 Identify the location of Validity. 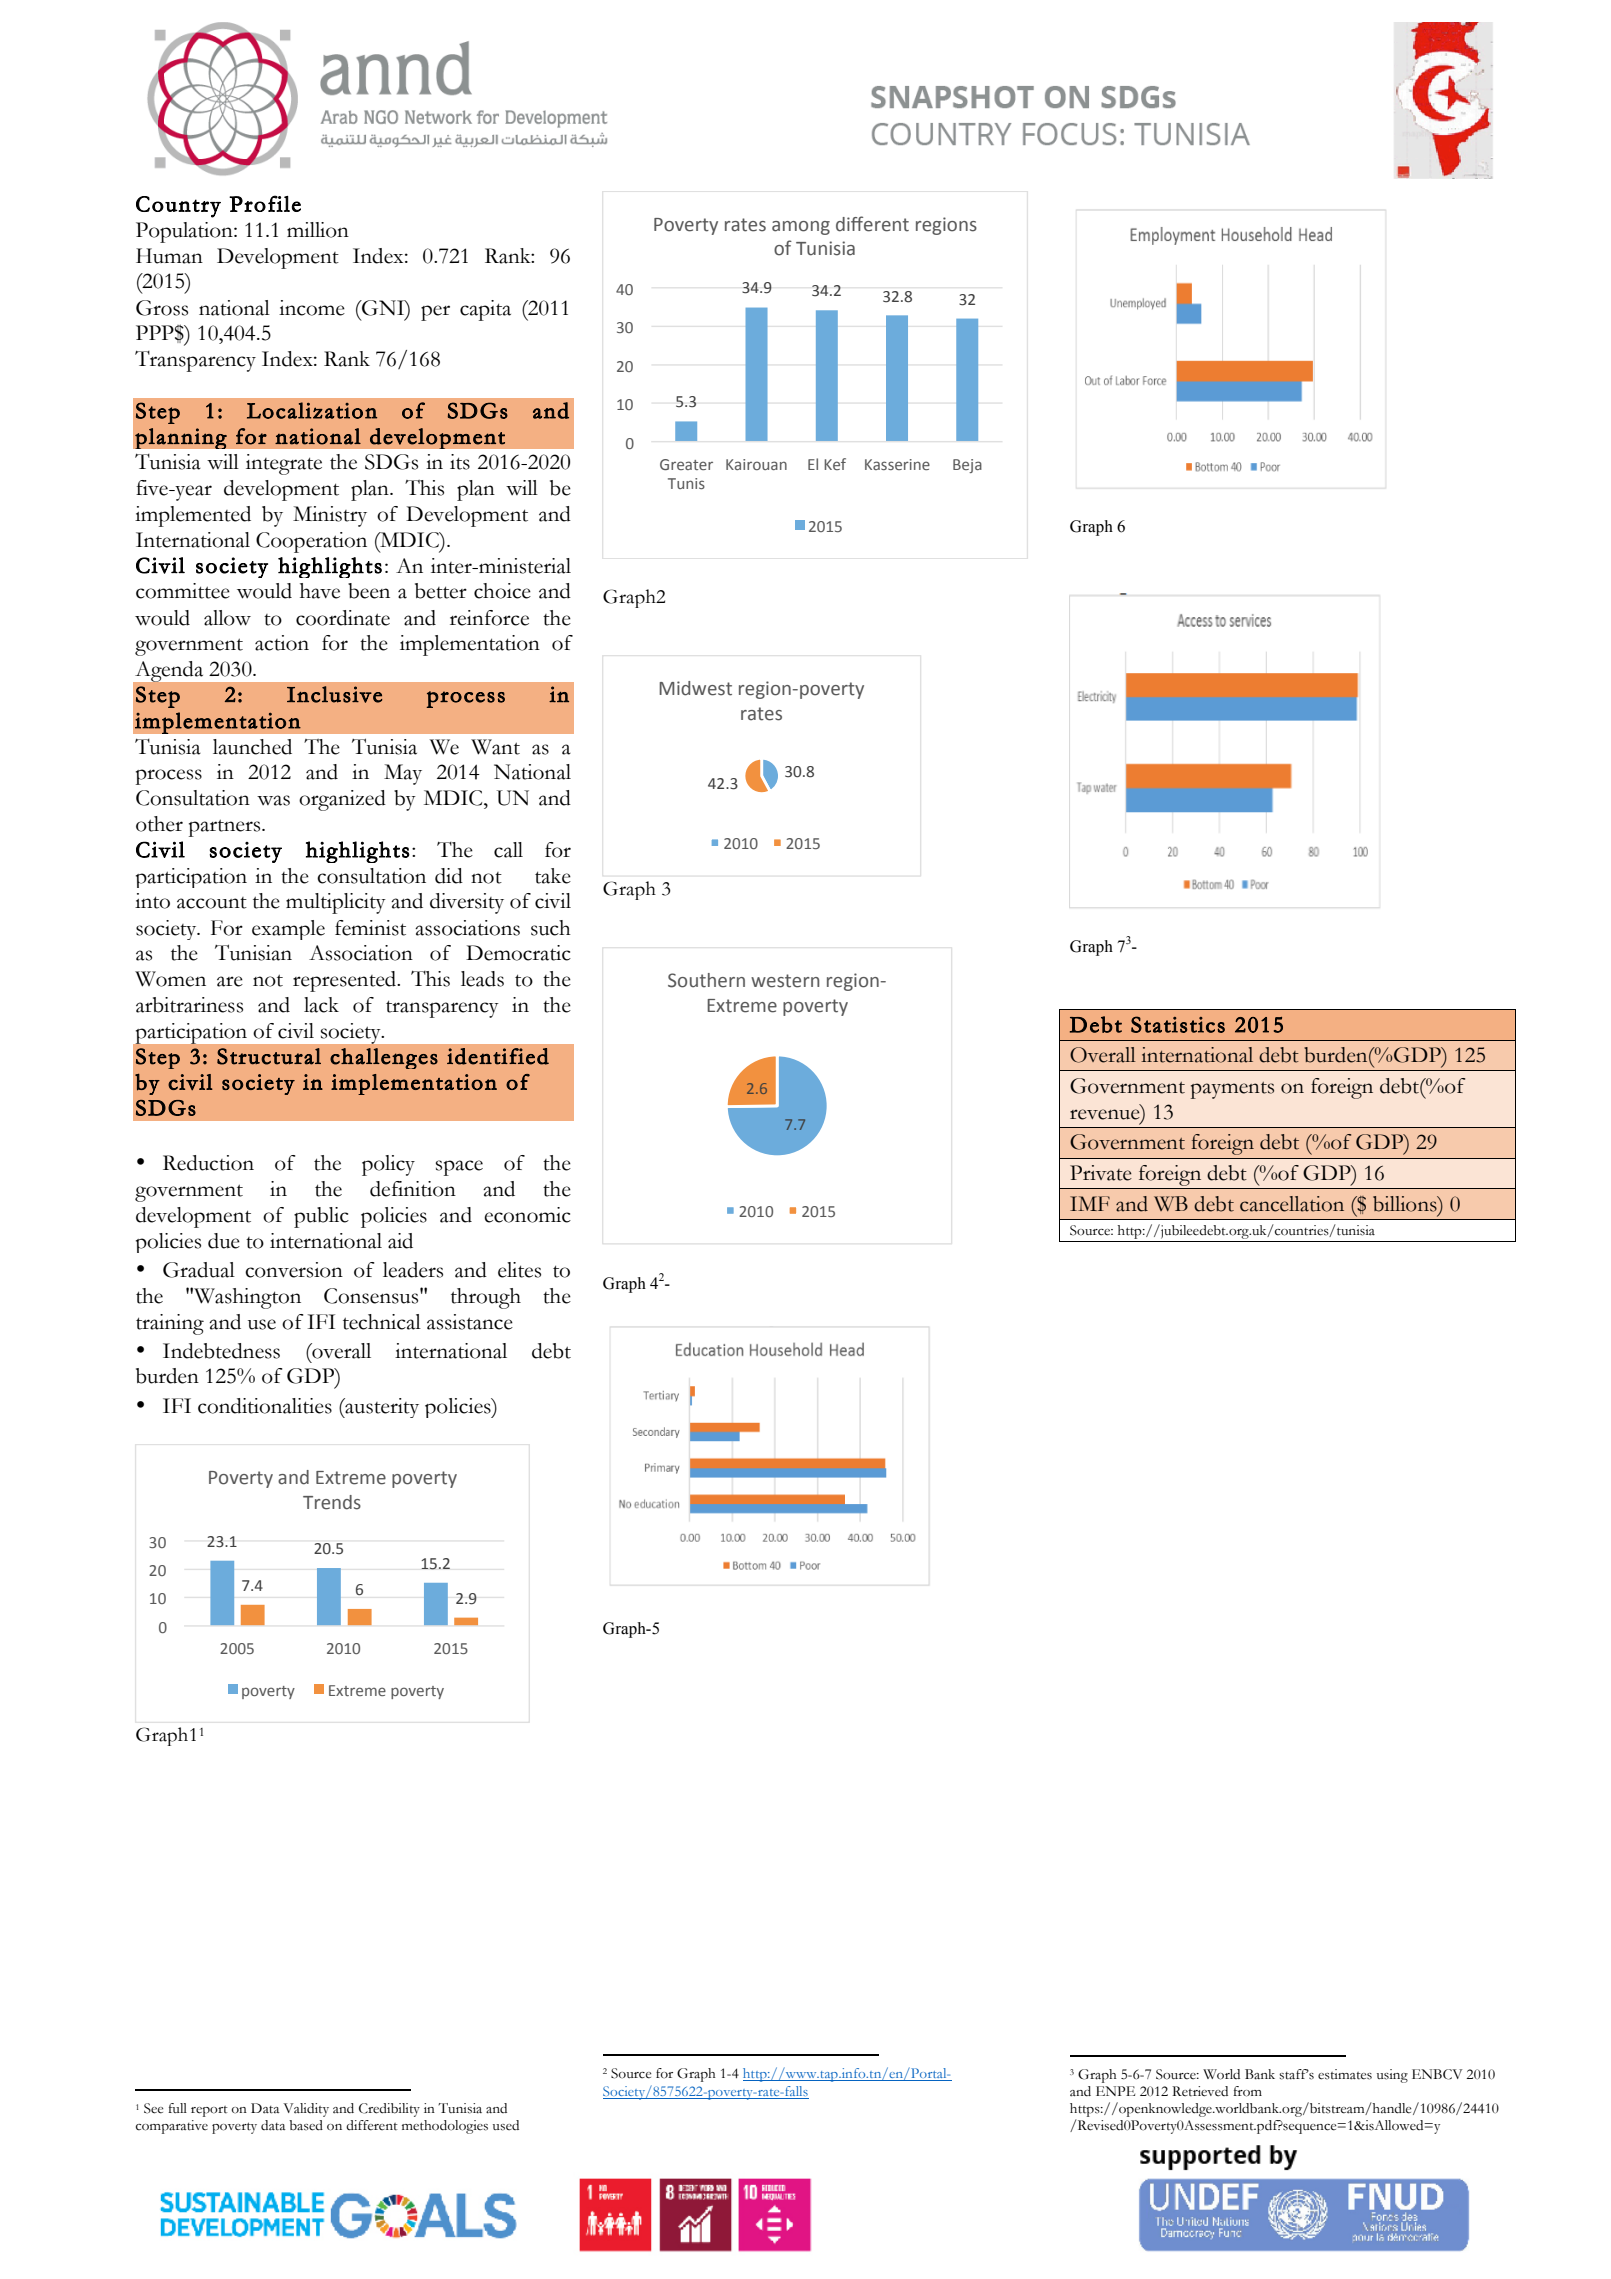
(306, 2110).
